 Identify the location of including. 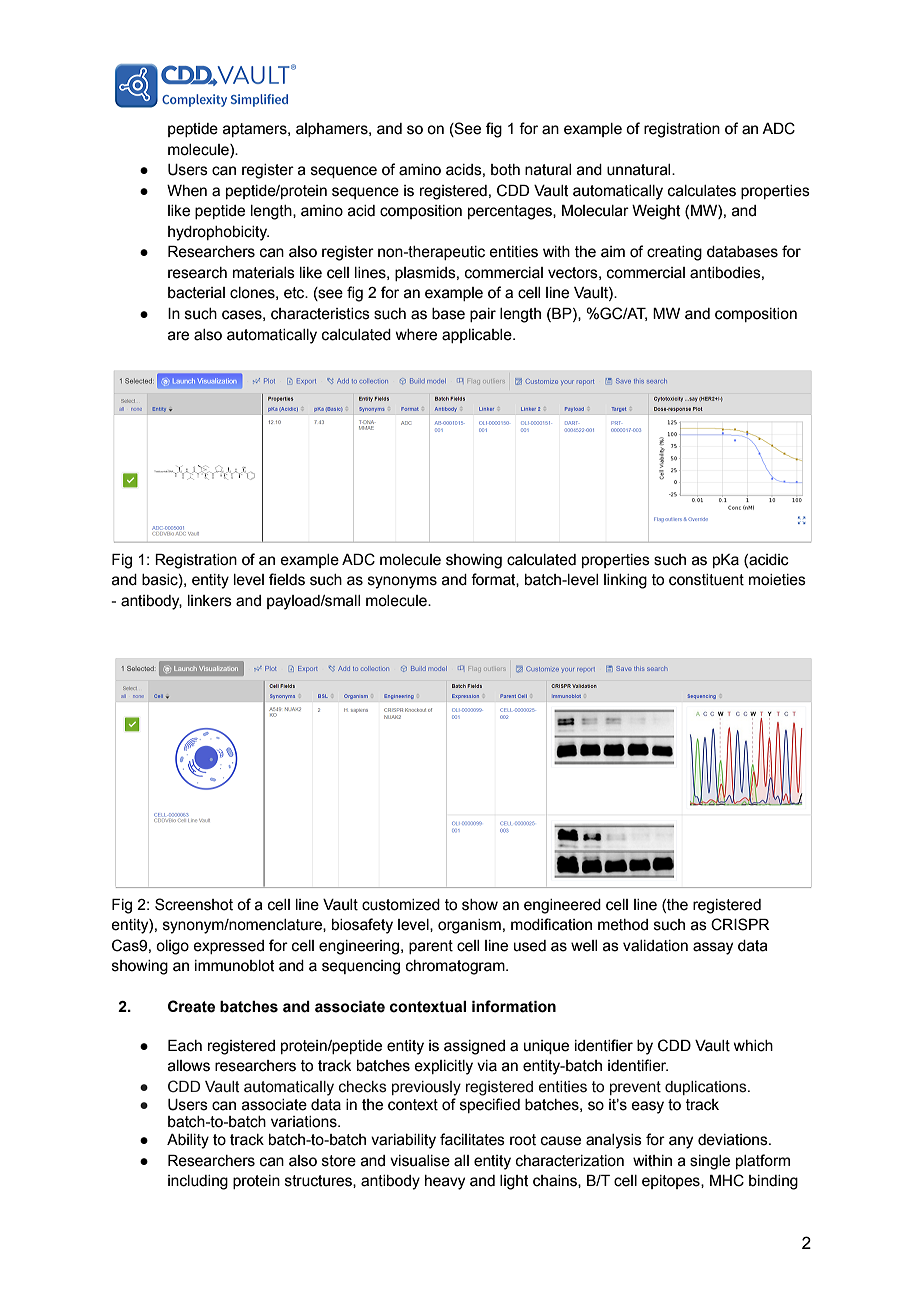
(198, 1182).
